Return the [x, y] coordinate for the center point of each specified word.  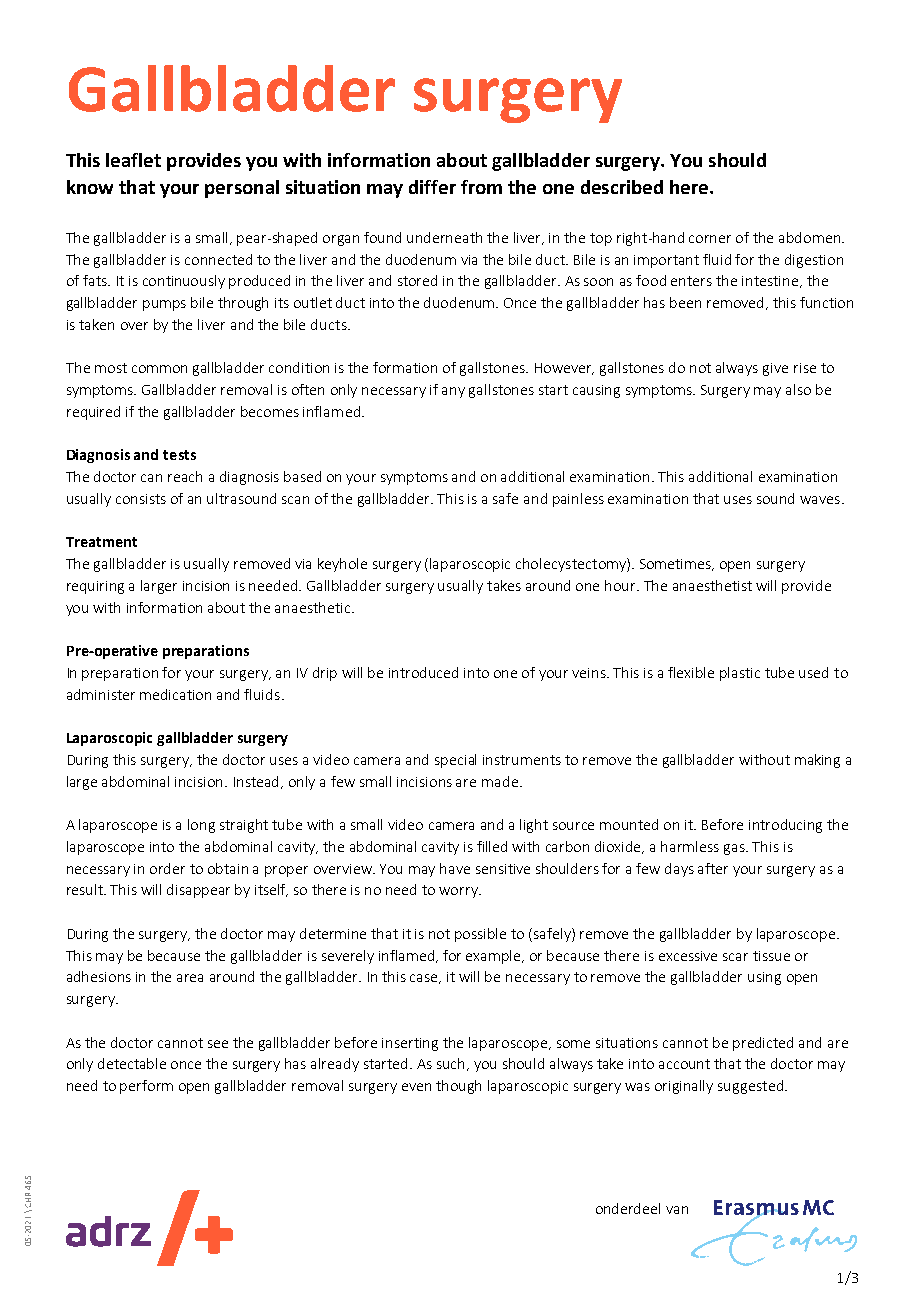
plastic [740, 674]
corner [710, 239]
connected [218, 259]
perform [146, 1087]
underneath [444, 237]
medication [175, 694]
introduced [423, 672]
